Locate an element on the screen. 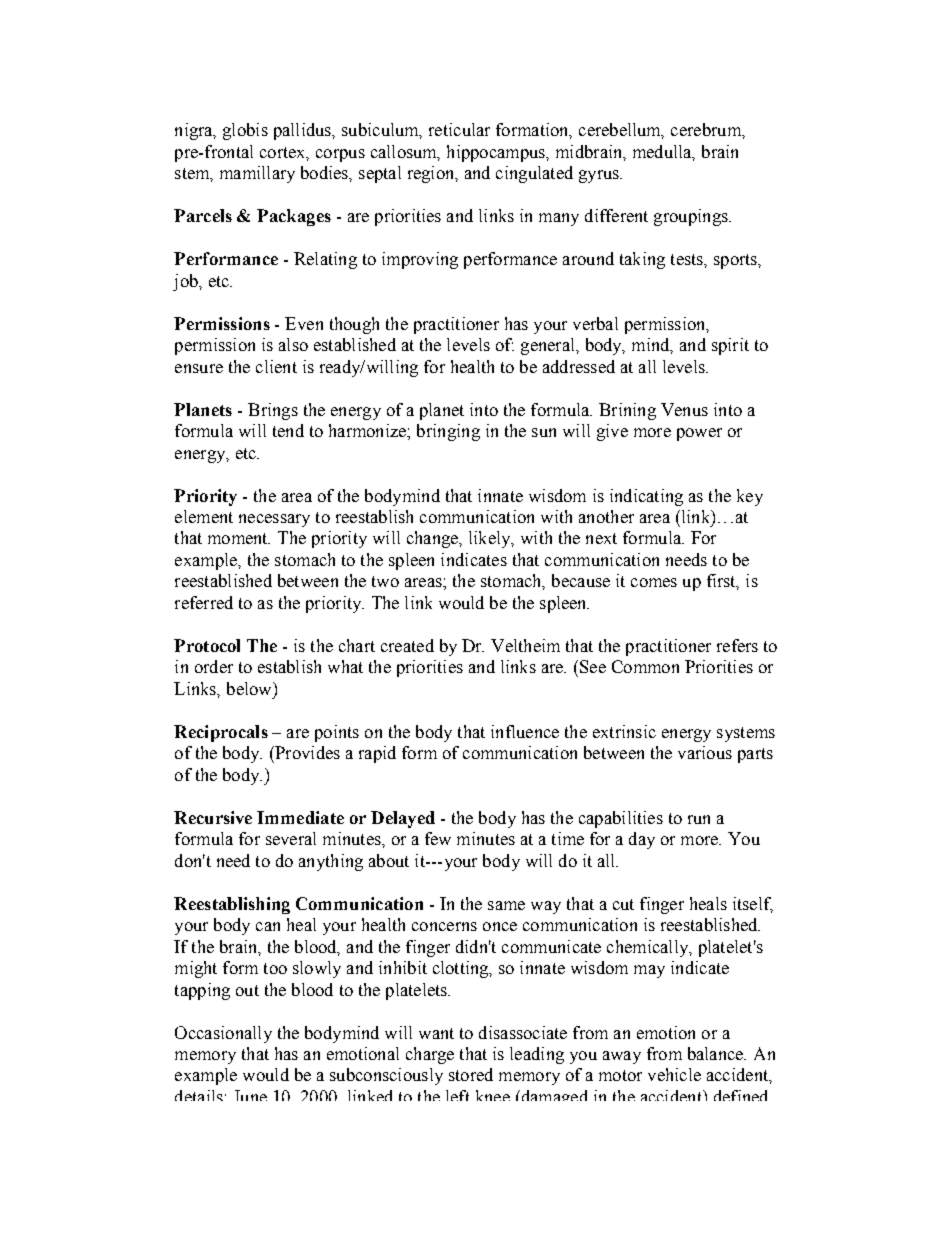 Image resolution: width=952 pixels, height=1233 pixels. comes is located at coordinates (654, 582).
